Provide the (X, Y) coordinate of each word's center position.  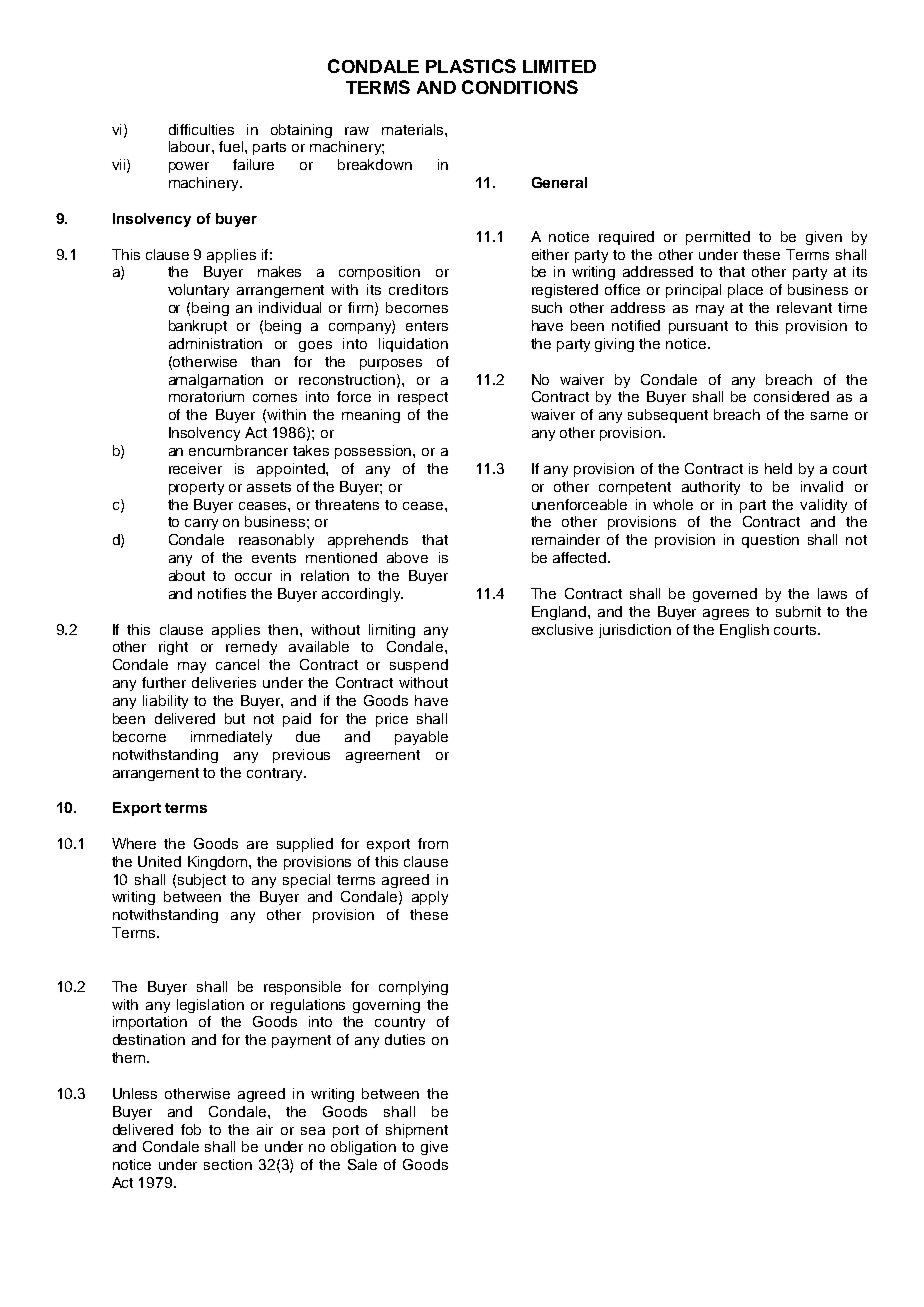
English (744, 631)
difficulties (201, 129)
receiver (195, 468)
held (778, 468)
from (433, 843)
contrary (276, 774)
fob (191, 1129)
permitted (718, 238)
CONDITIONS (520, 87)
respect (423, 398)
